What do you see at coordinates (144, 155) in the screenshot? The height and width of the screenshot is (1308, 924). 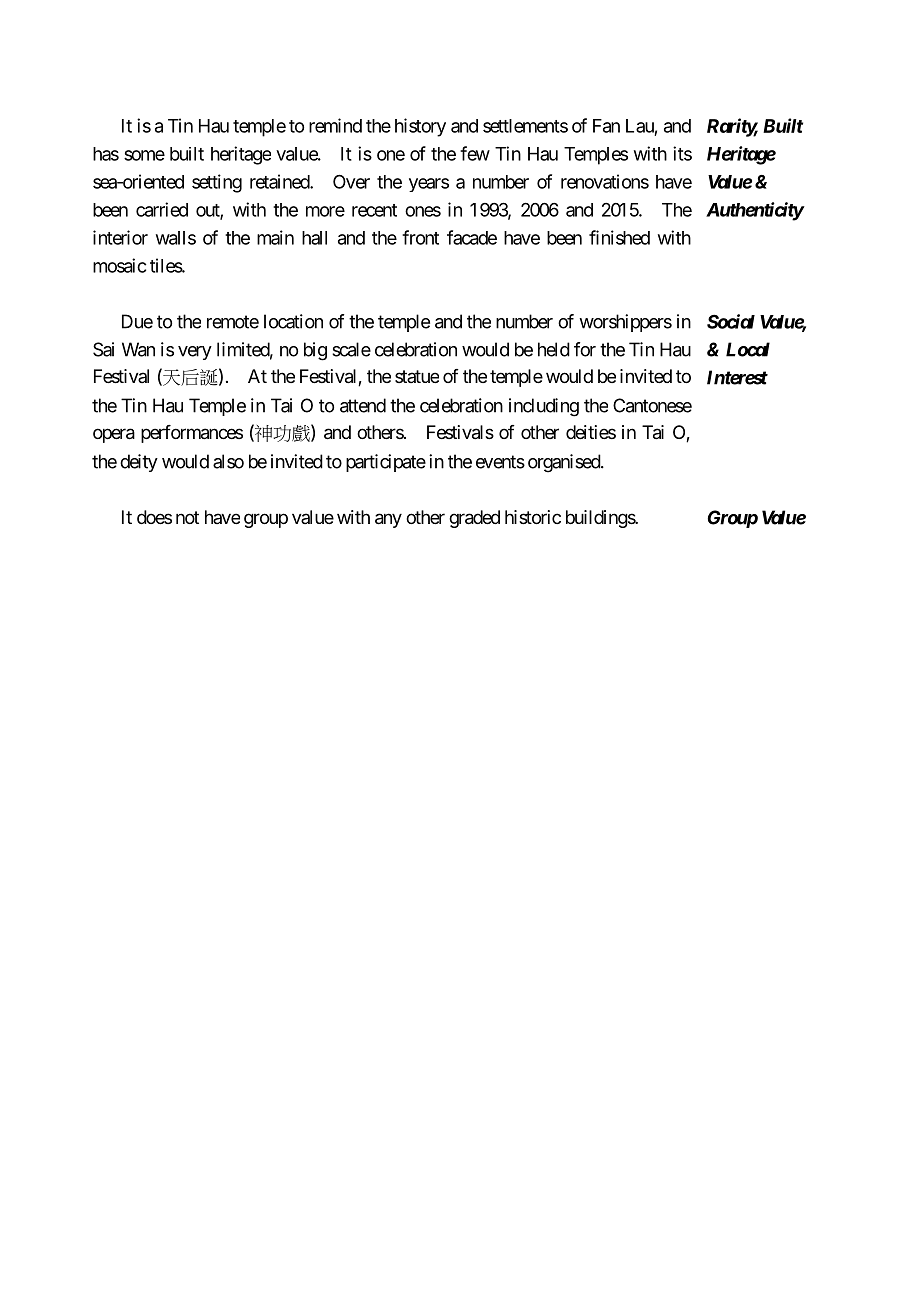 I see `some` at bounding box center [144, 155].
